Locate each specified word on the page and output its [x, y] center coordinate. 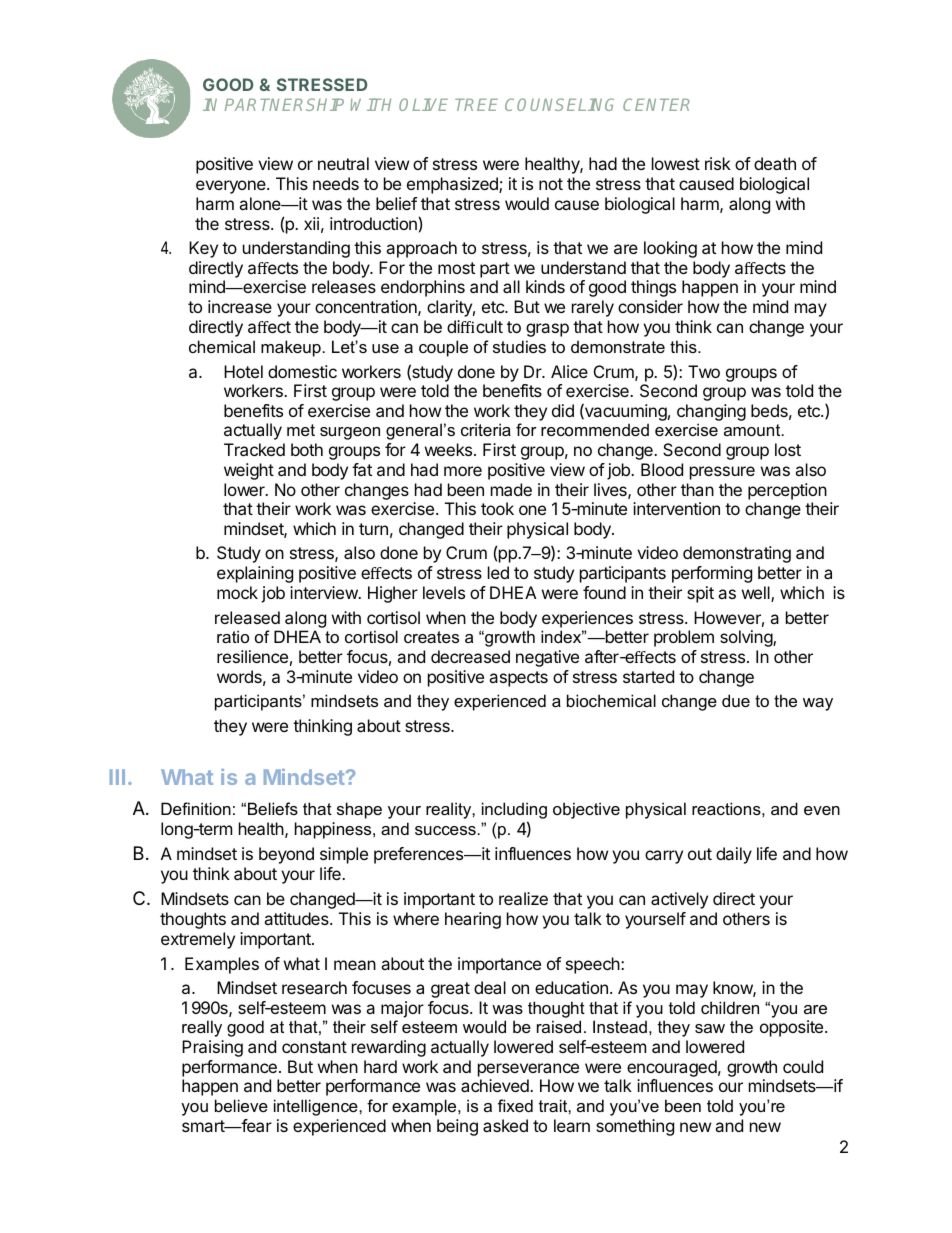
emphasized [453, 185]
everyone [232, 187]
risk [718, 163]
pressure [722, 473]
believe [241, 1105]
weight [249, 471]
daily [734, 855]
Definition [196, 808]
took [497, 508]
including [514, 810]
